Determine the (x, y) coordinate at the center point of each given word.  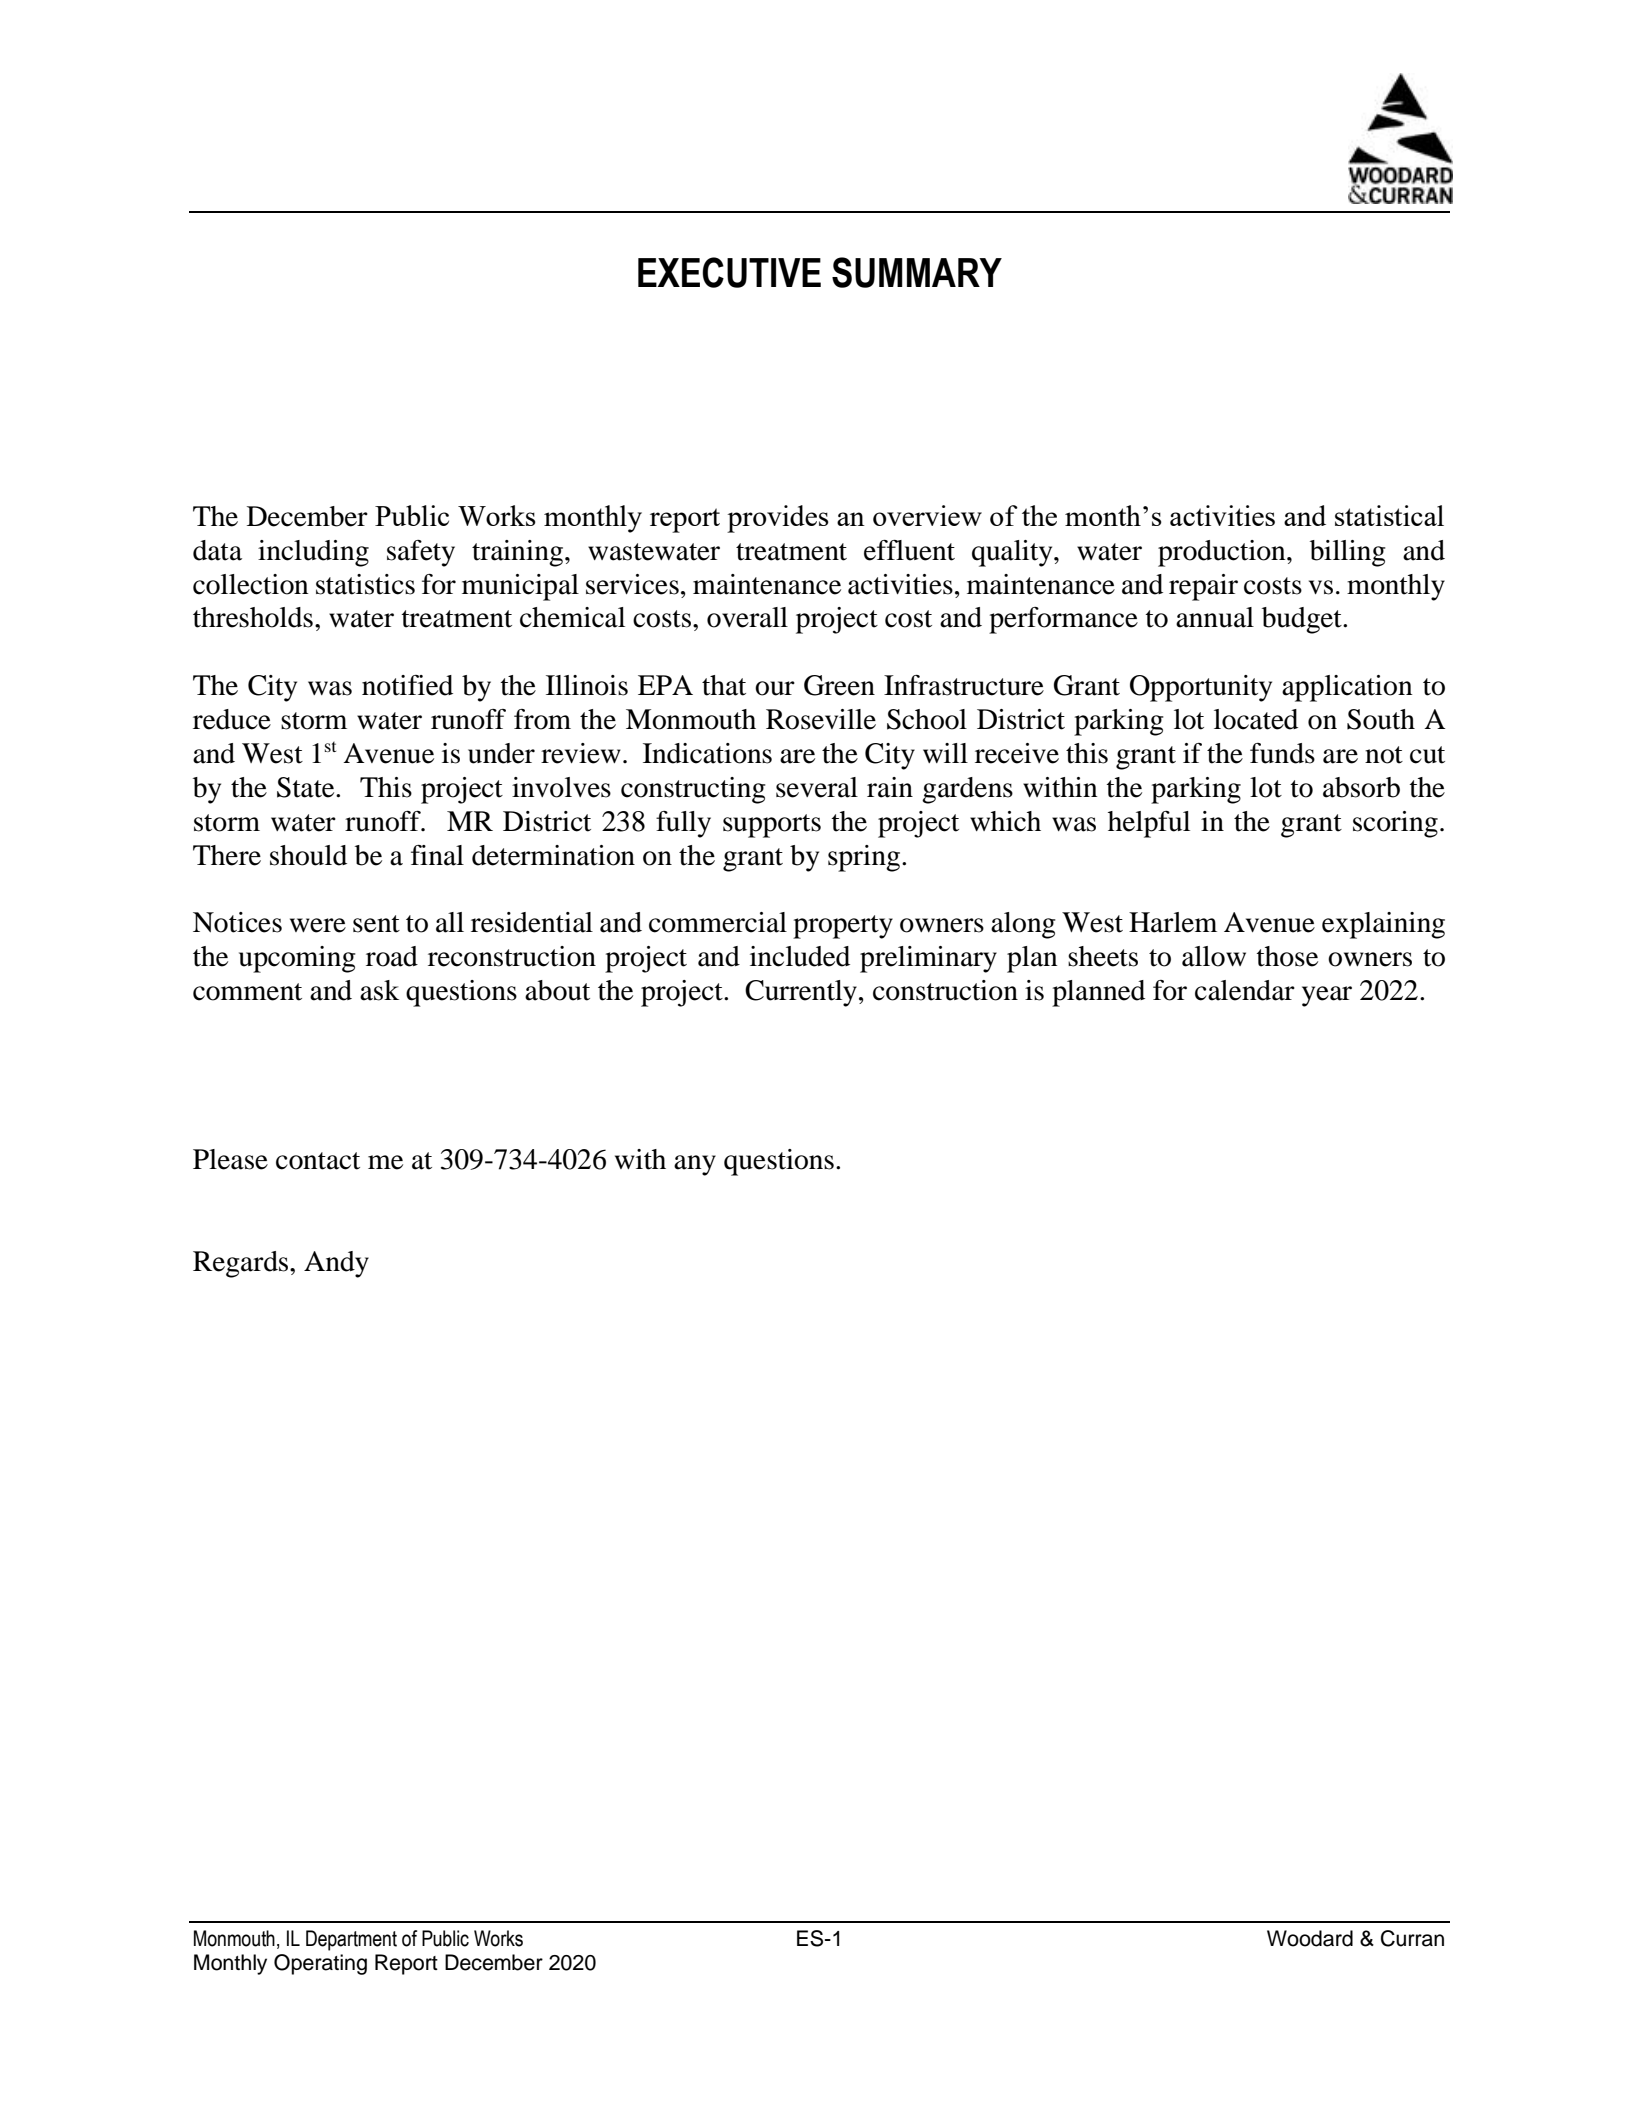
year (1327, 996)
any (695, 1165)
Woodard (1310, 1938)
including (313, 553)
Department (351, 1940)
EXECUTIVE (729, 272)
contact (318, 1161)
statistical (1389, 515)
